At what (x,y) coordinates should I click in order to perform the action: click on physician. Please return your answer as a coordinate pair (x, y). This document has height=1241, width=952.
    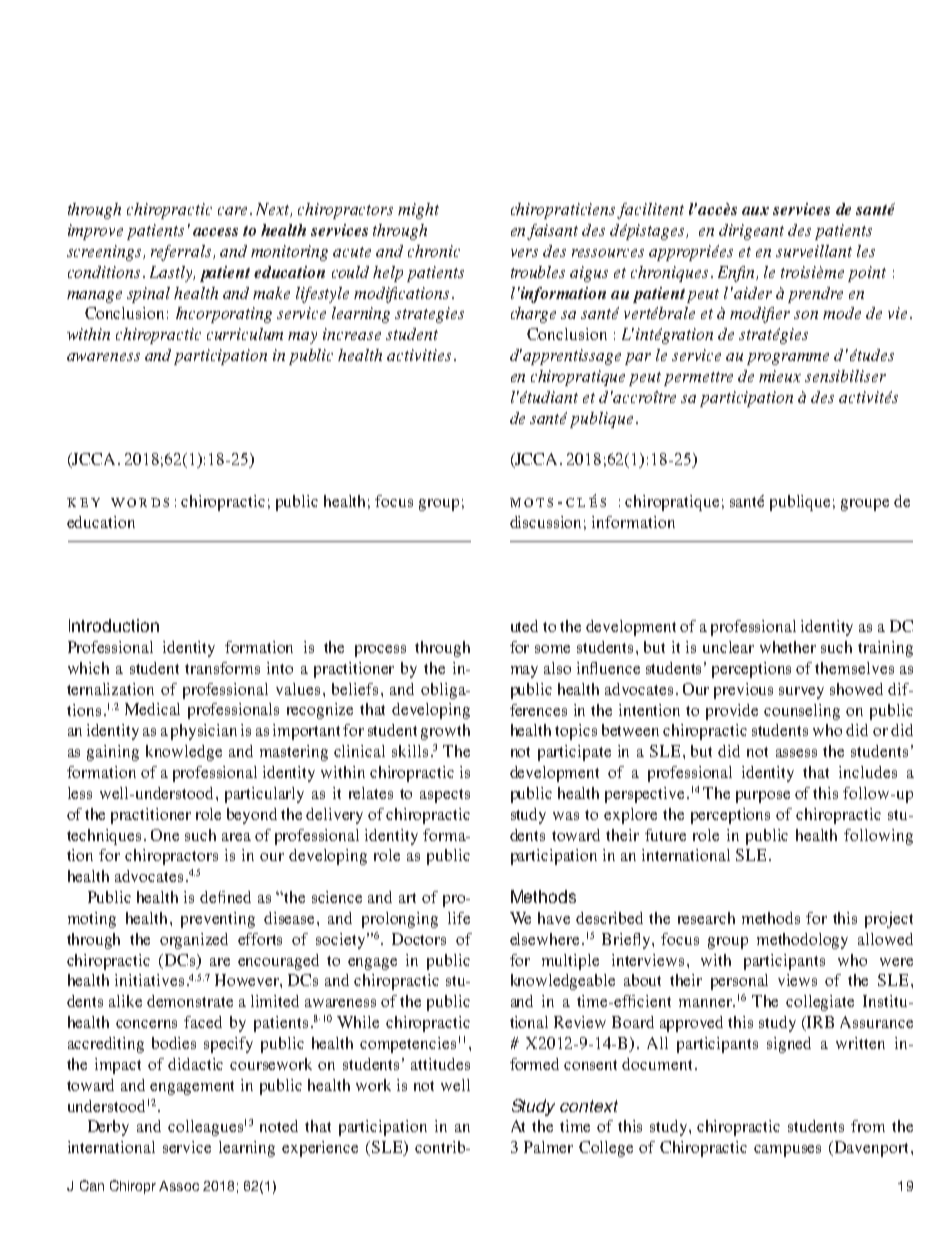
    Looking at the image, I should click on (204, 732).
